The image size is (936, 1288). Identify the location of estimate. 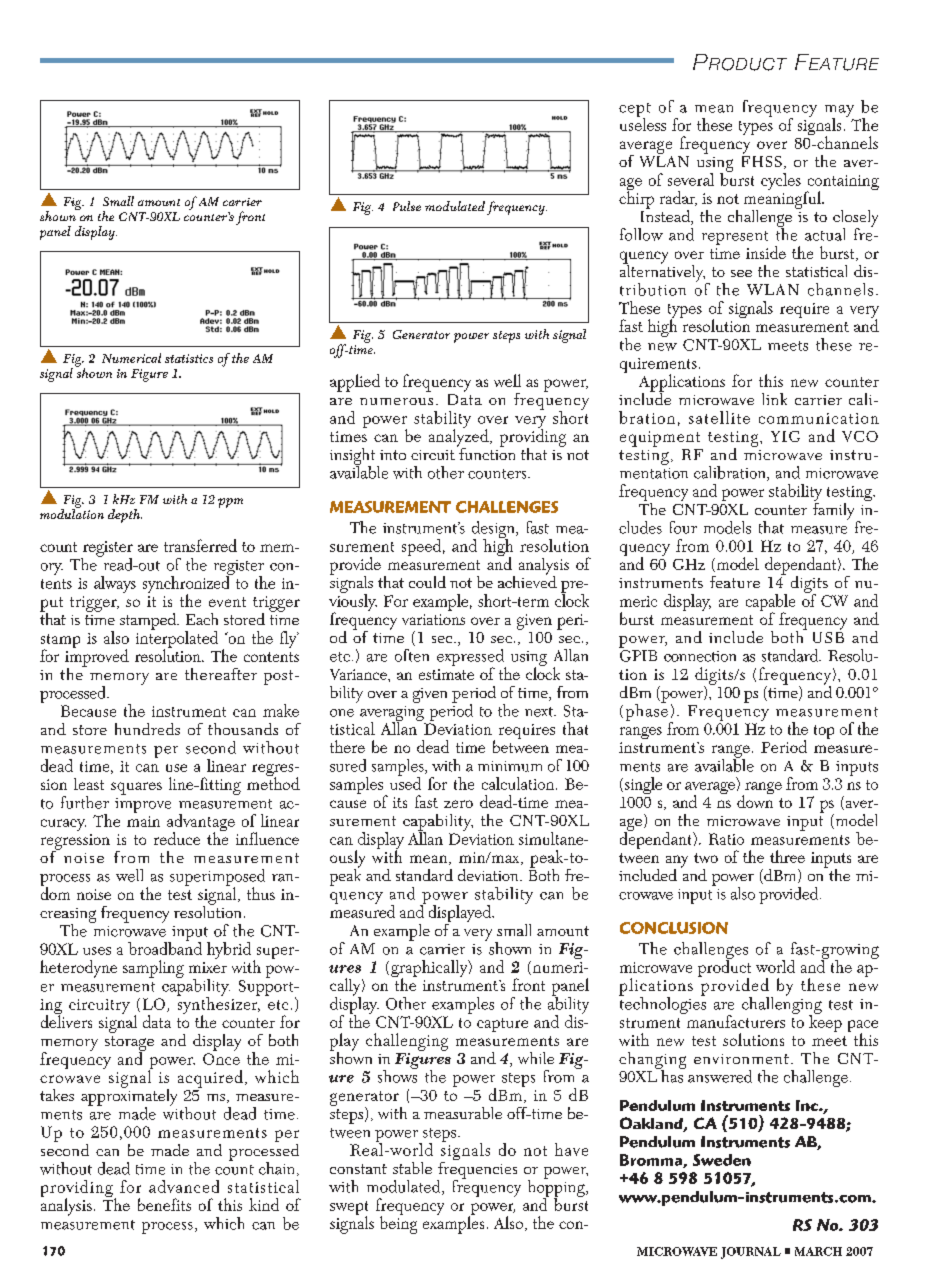
(446, 674).
